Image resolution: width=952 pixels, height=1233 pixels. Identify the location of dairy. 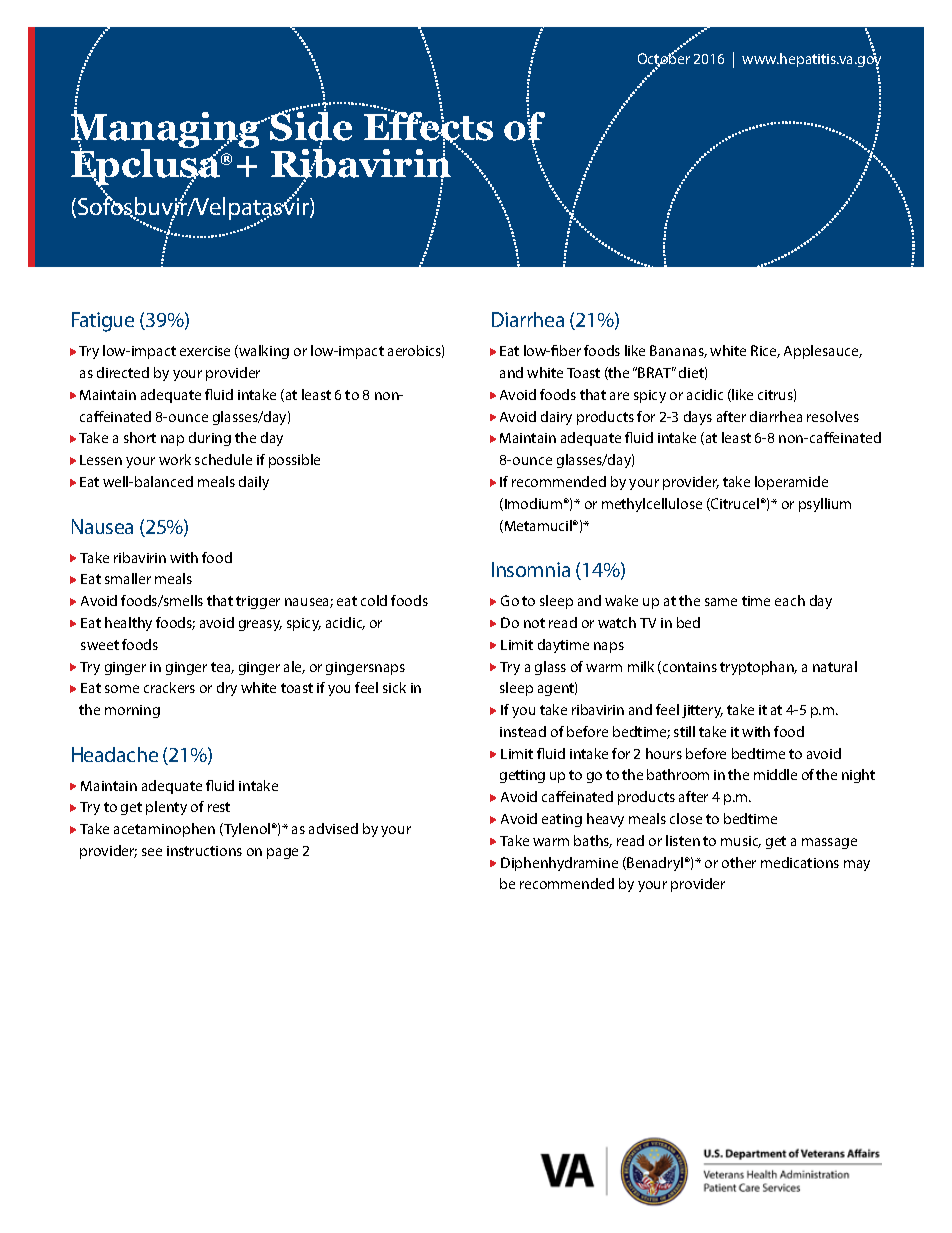
(556, 418).
